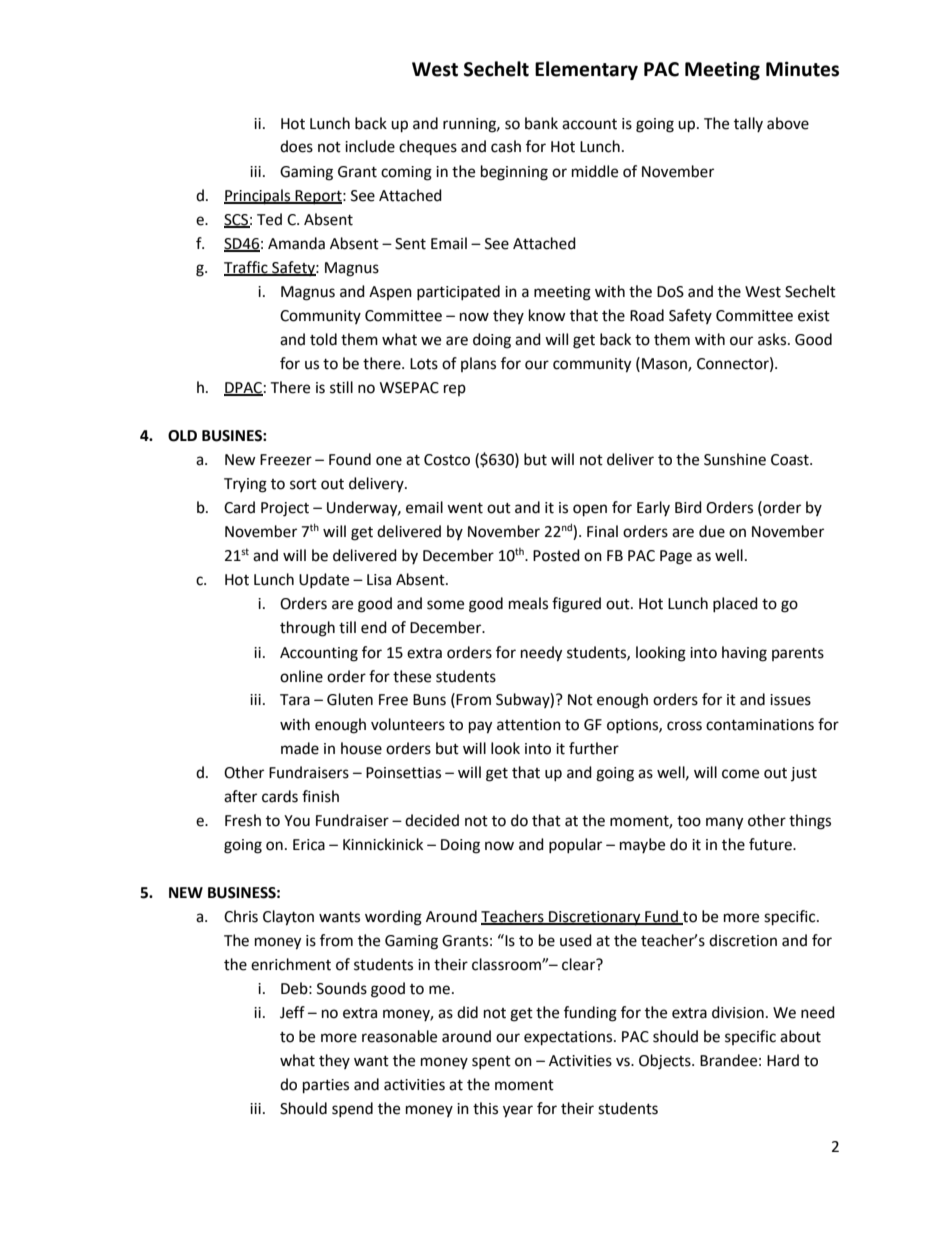  Describe the element at coordinates (296, 146) in the image. I see `does` at that location.
